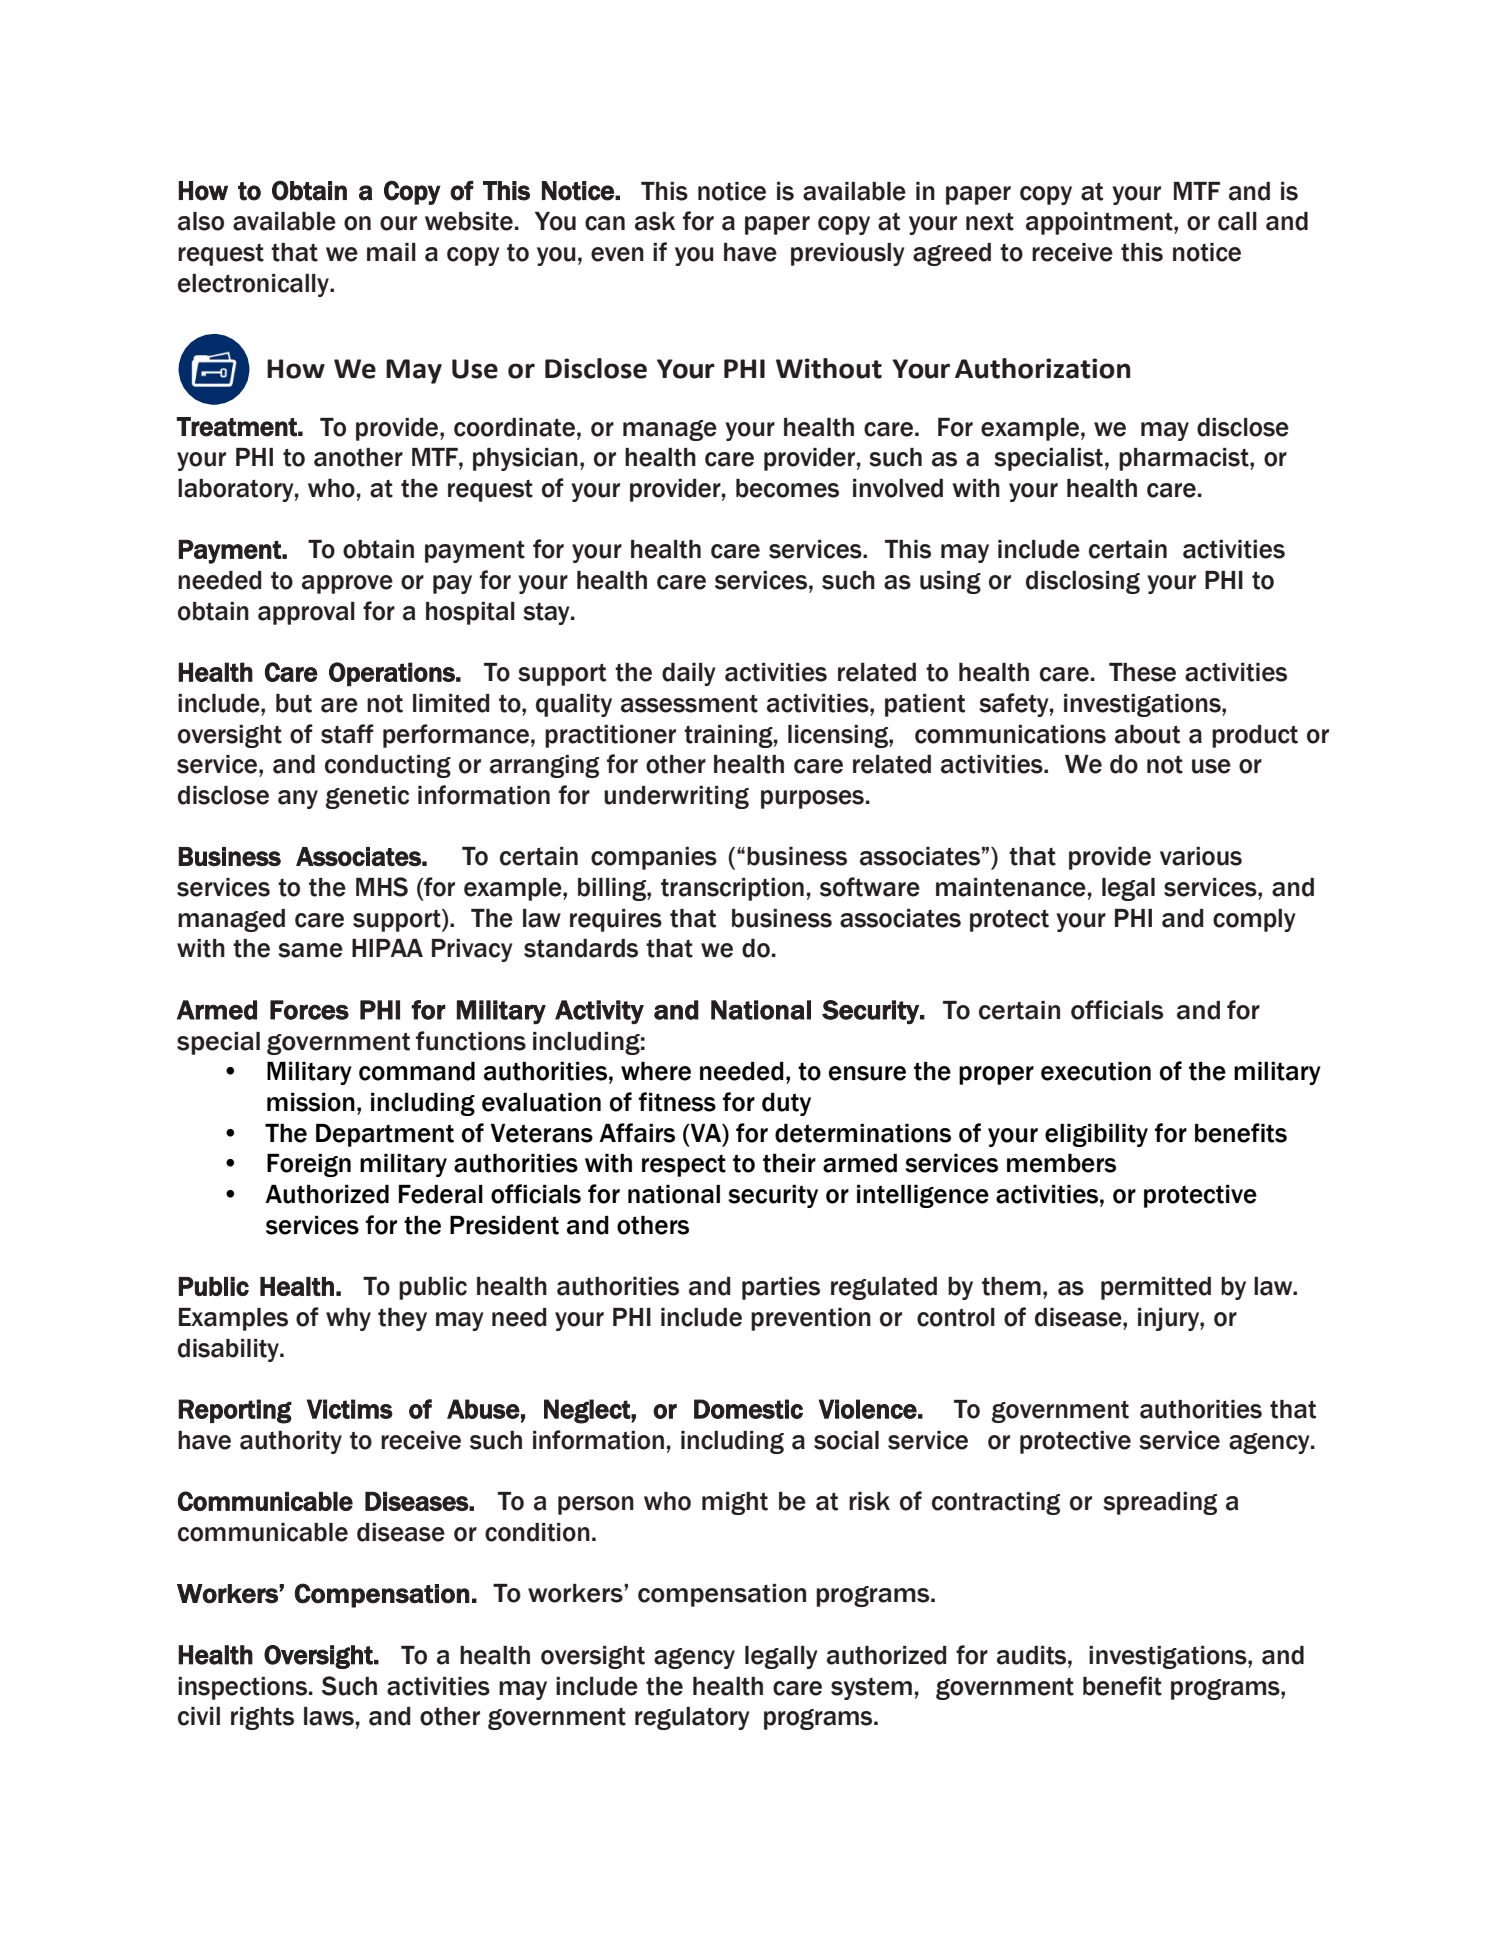 This screenshot has height=1950, width=1507. I want to click on approval, so click(306, 613).
